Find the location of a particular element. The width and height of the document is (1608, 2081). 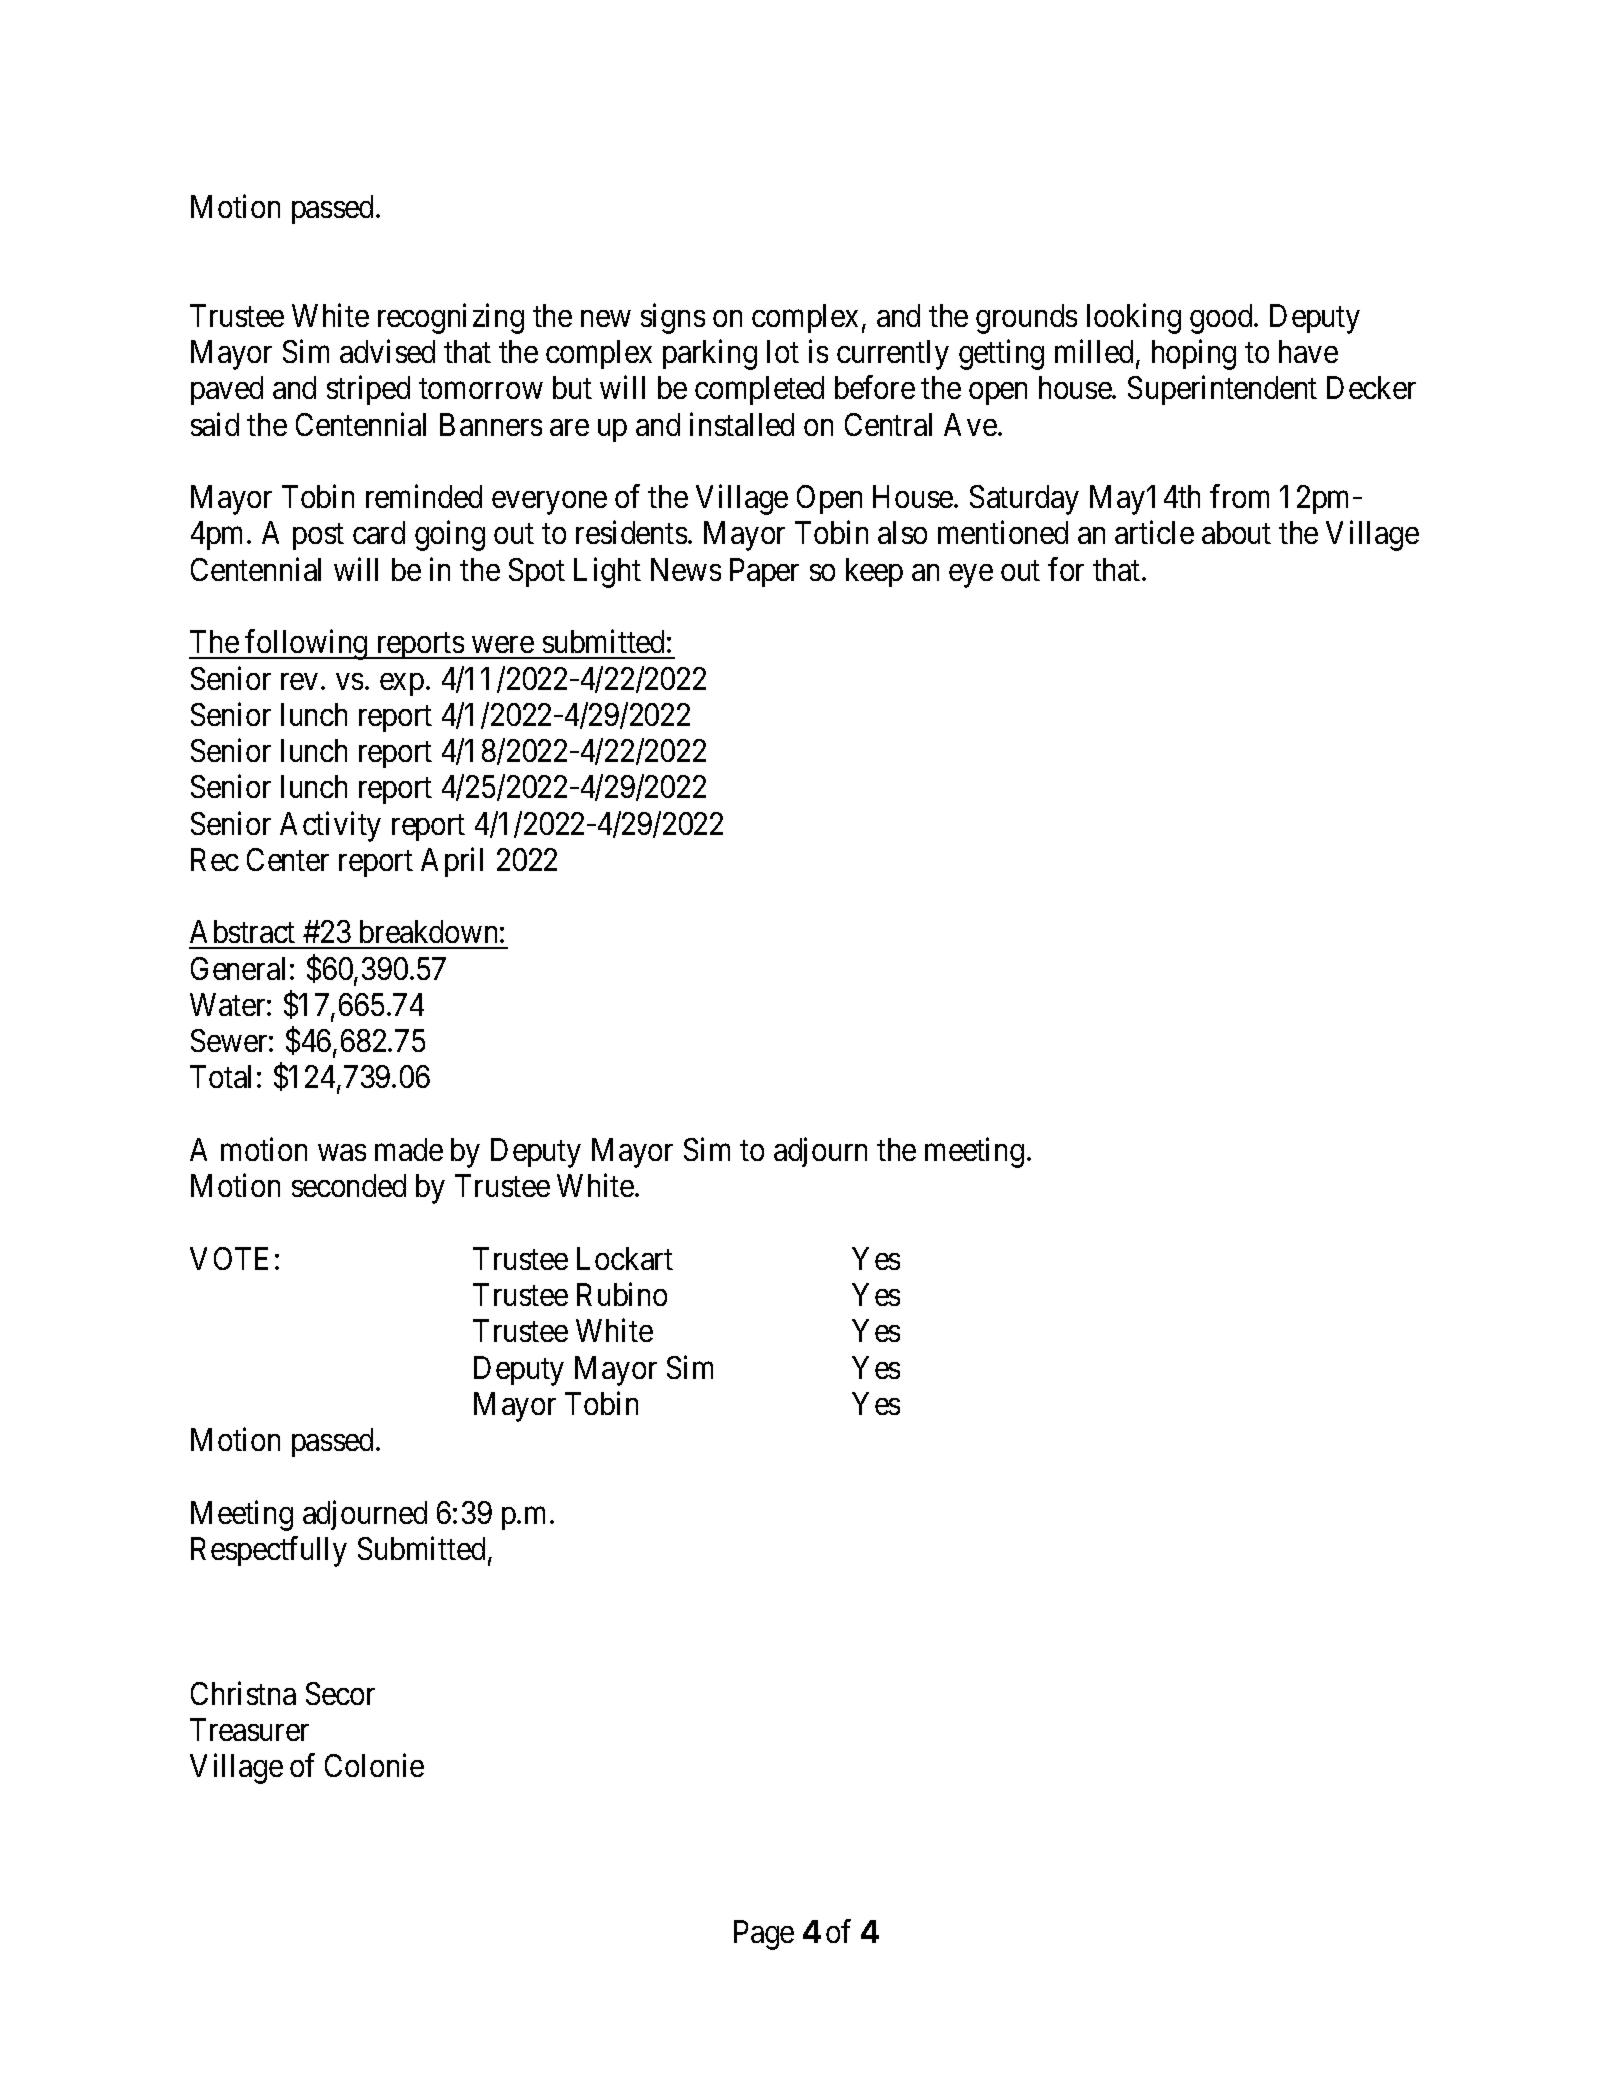

VOTE is located at coordinates (229, 1258).
